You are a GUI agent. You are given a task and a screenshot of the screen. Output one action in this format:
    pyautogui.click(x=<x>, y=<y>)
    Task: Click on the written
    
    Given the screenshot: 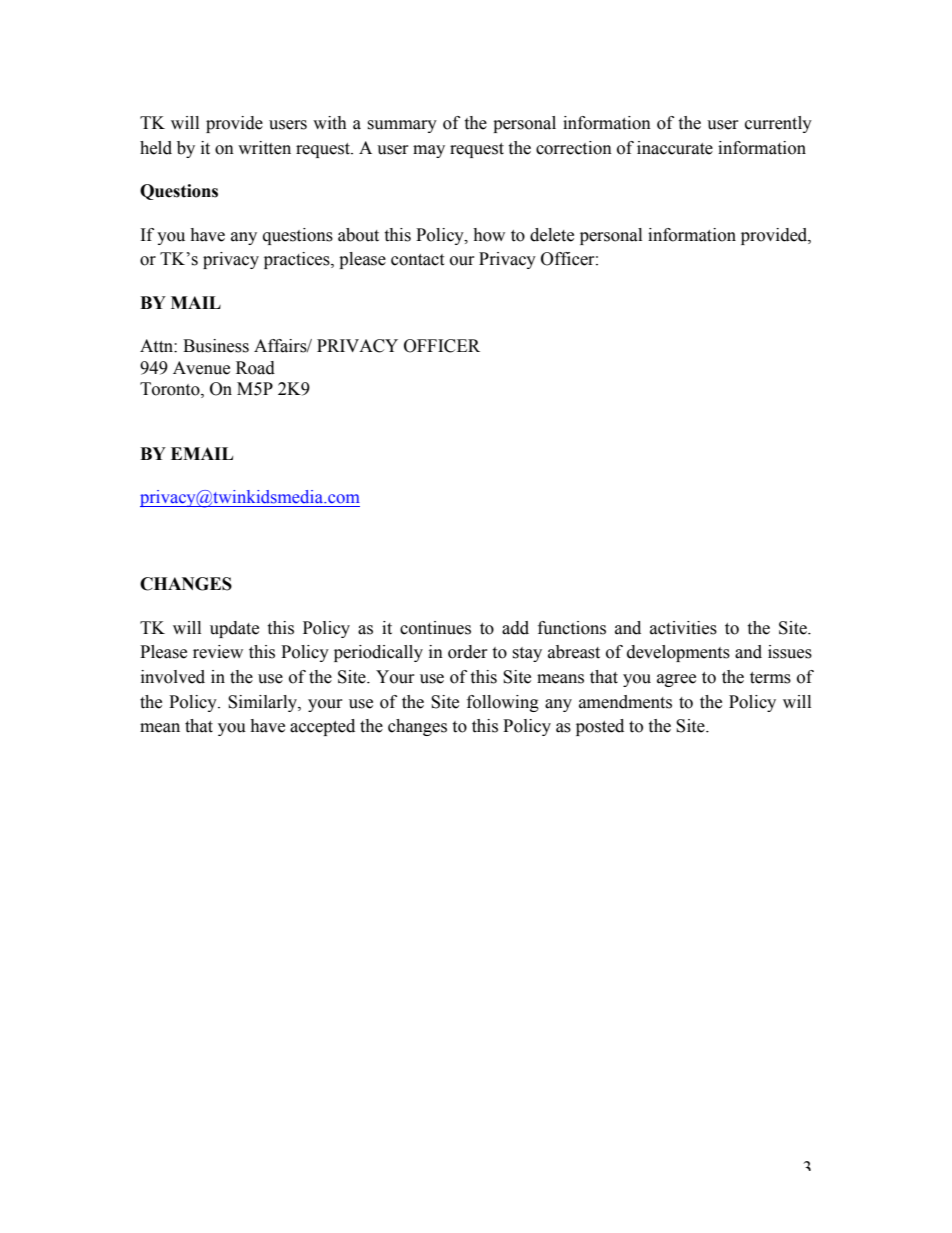 What is the action you would take?
    pyautogui.click(x=264, y=148)
